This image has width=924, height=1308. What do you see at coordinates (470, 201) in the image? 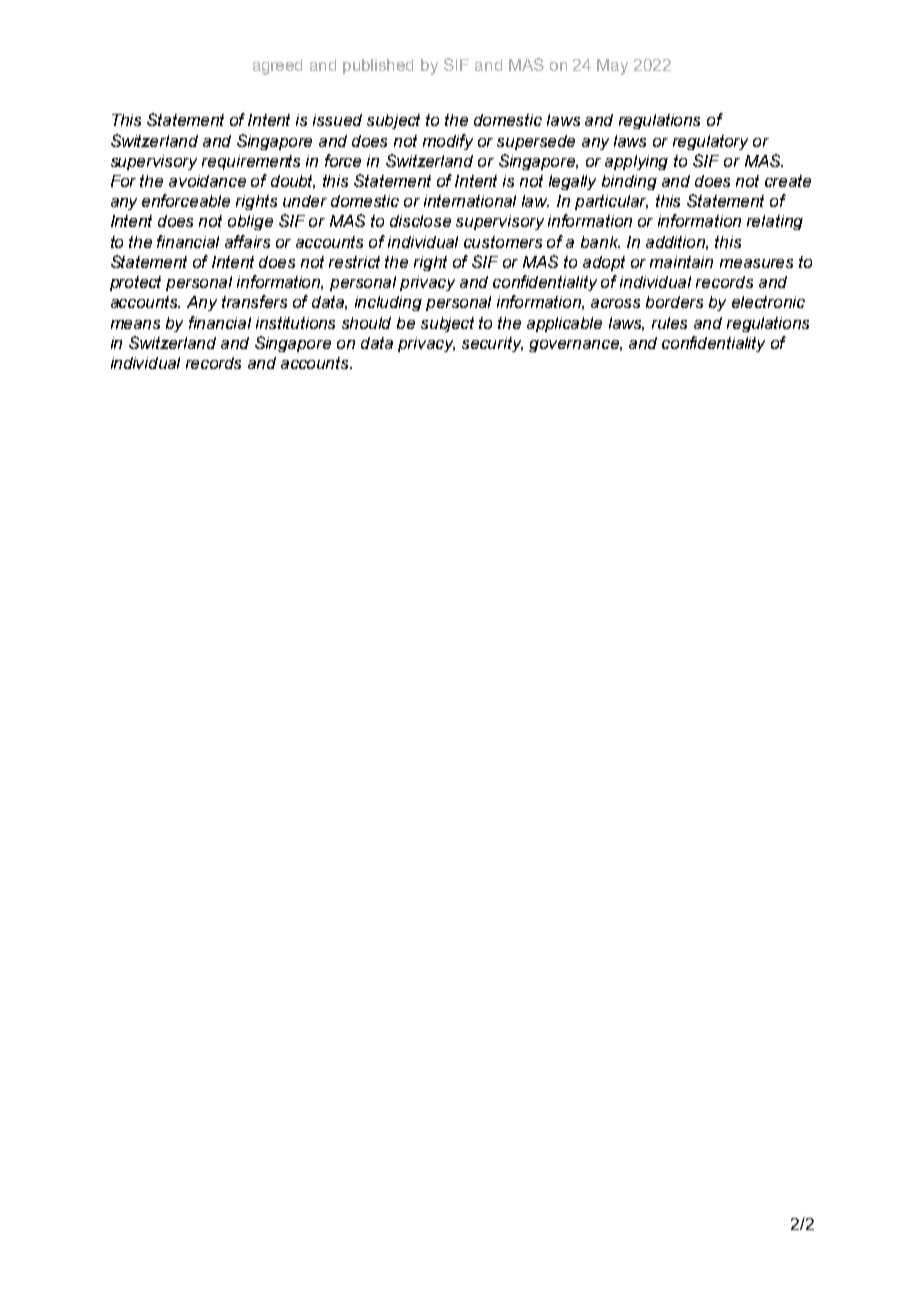
I see `international` at bounding box center [470, 201].
